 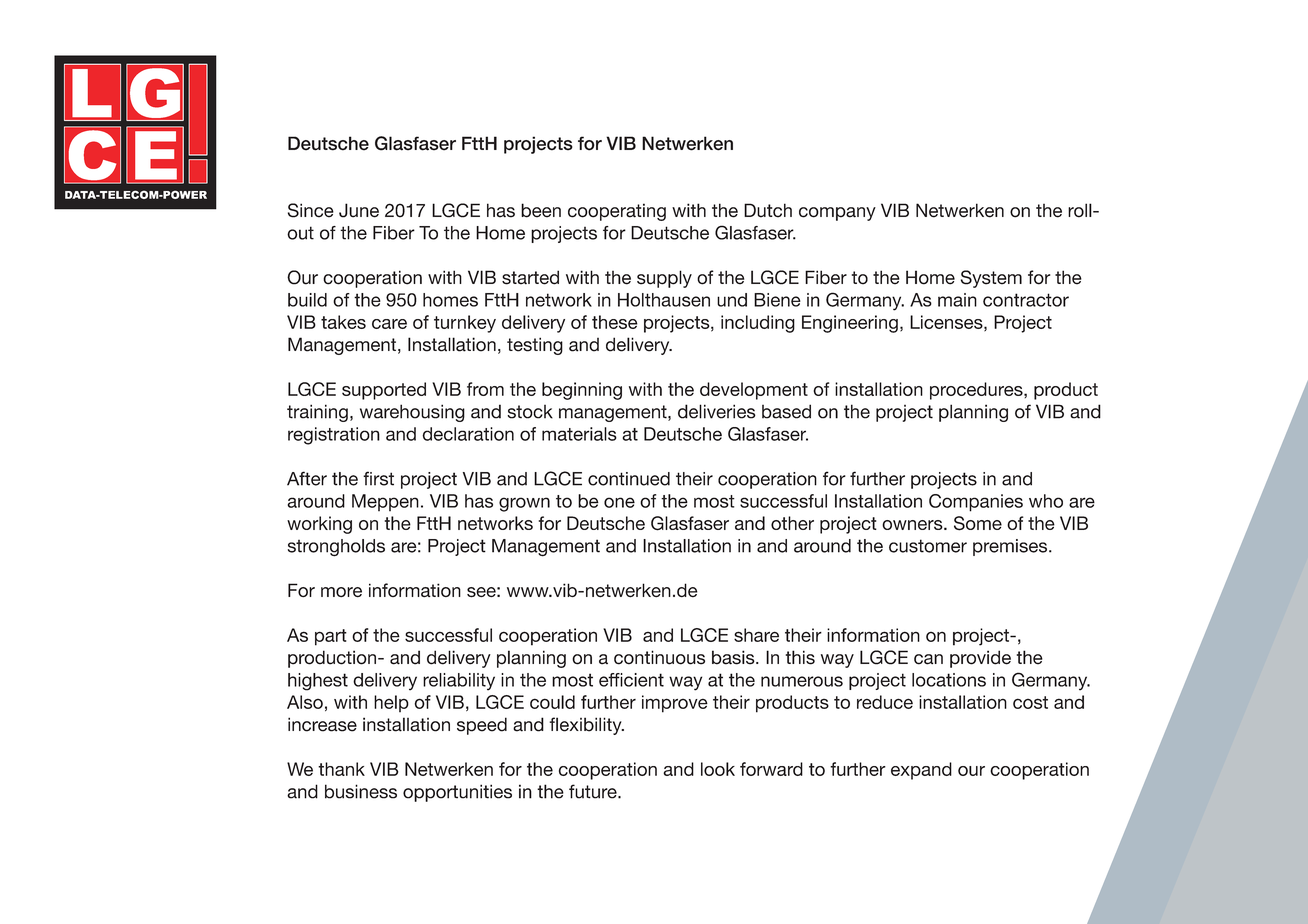 What do you see at coordinates (756, 635) in the screenshot?
I see `share` at bounding box center [756, 635].
